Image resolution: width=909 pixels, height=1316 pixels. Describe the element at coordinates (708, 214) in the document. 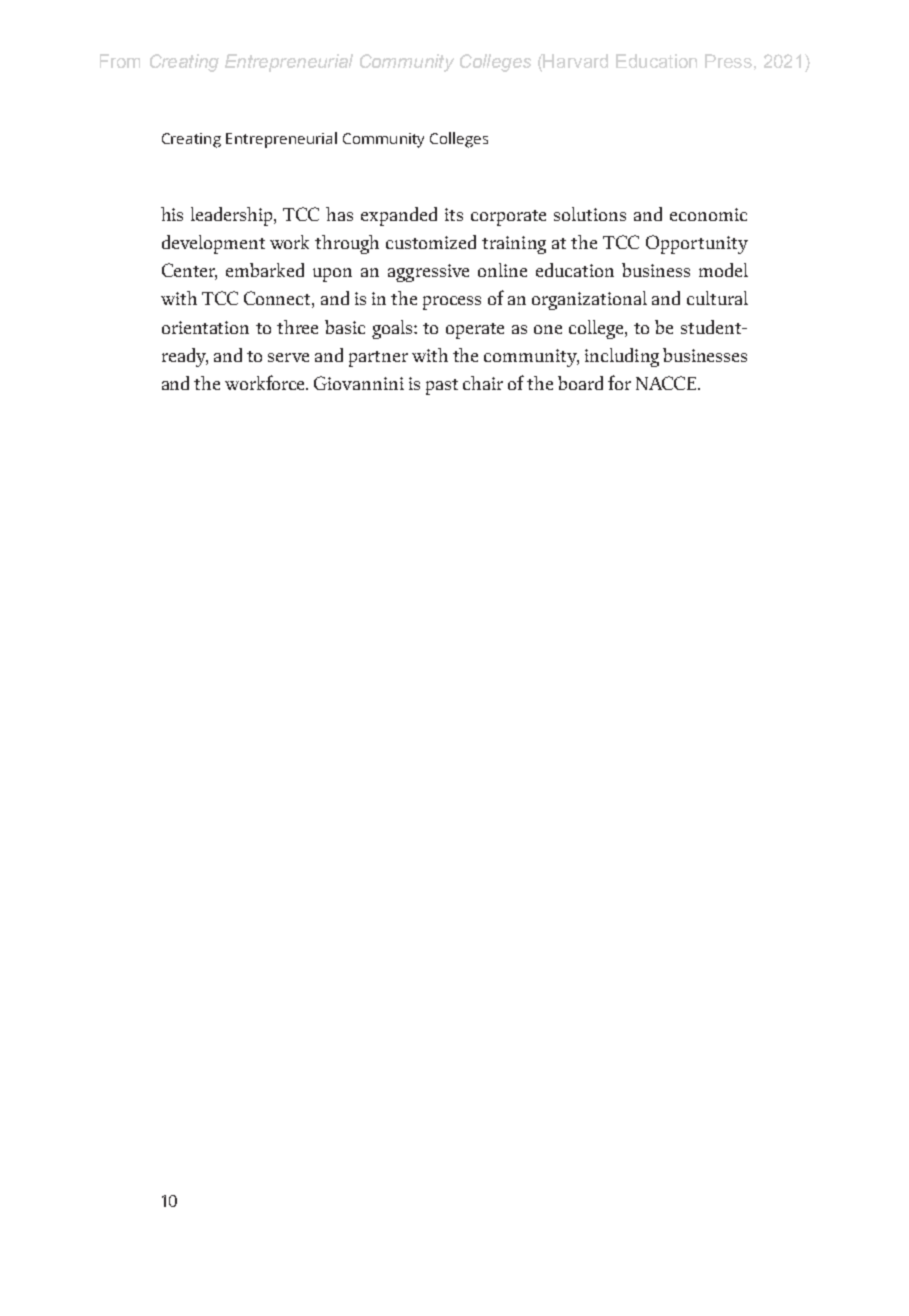

I see `economic` at that location.
